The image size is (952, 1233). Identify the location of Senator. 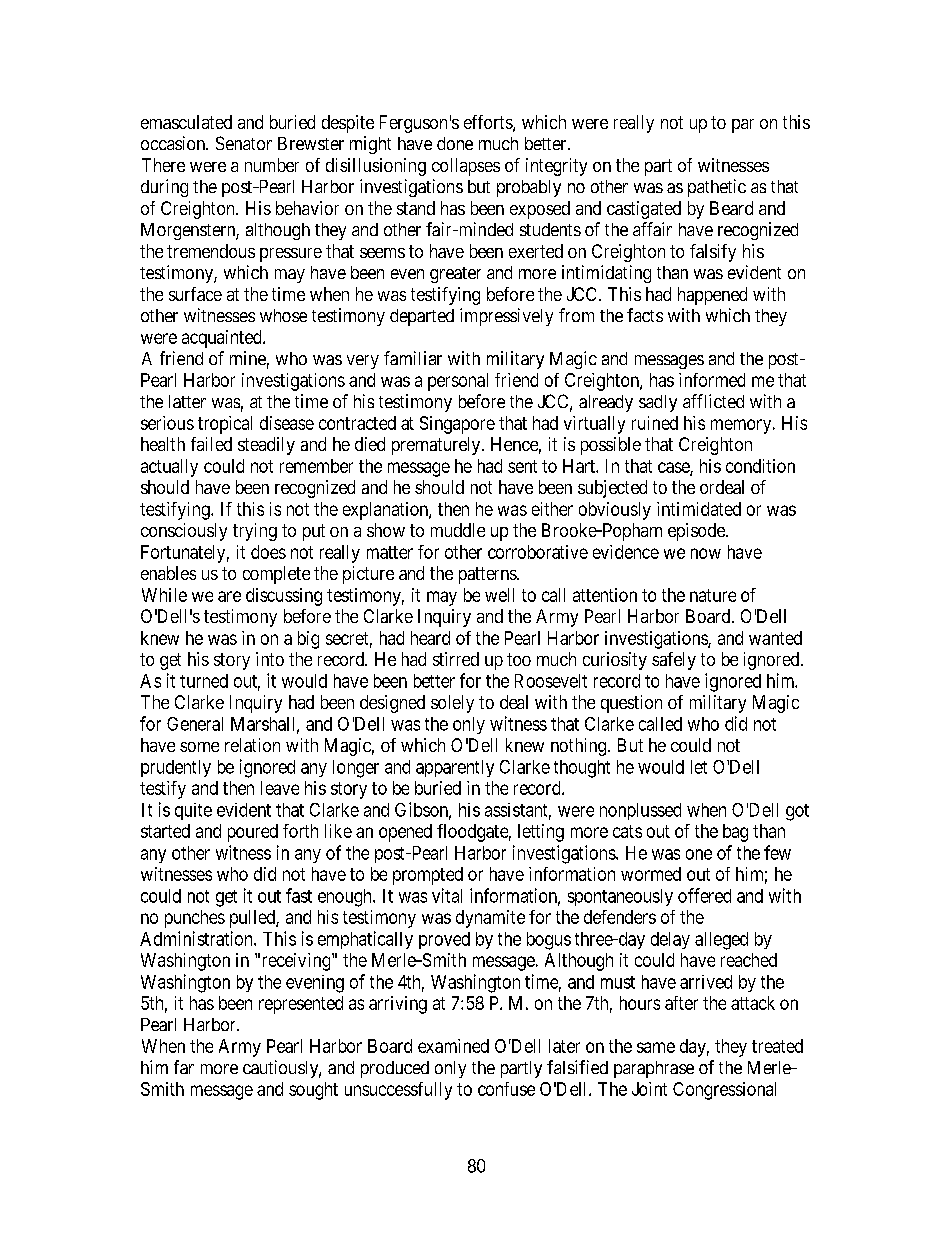
(244, 143).
